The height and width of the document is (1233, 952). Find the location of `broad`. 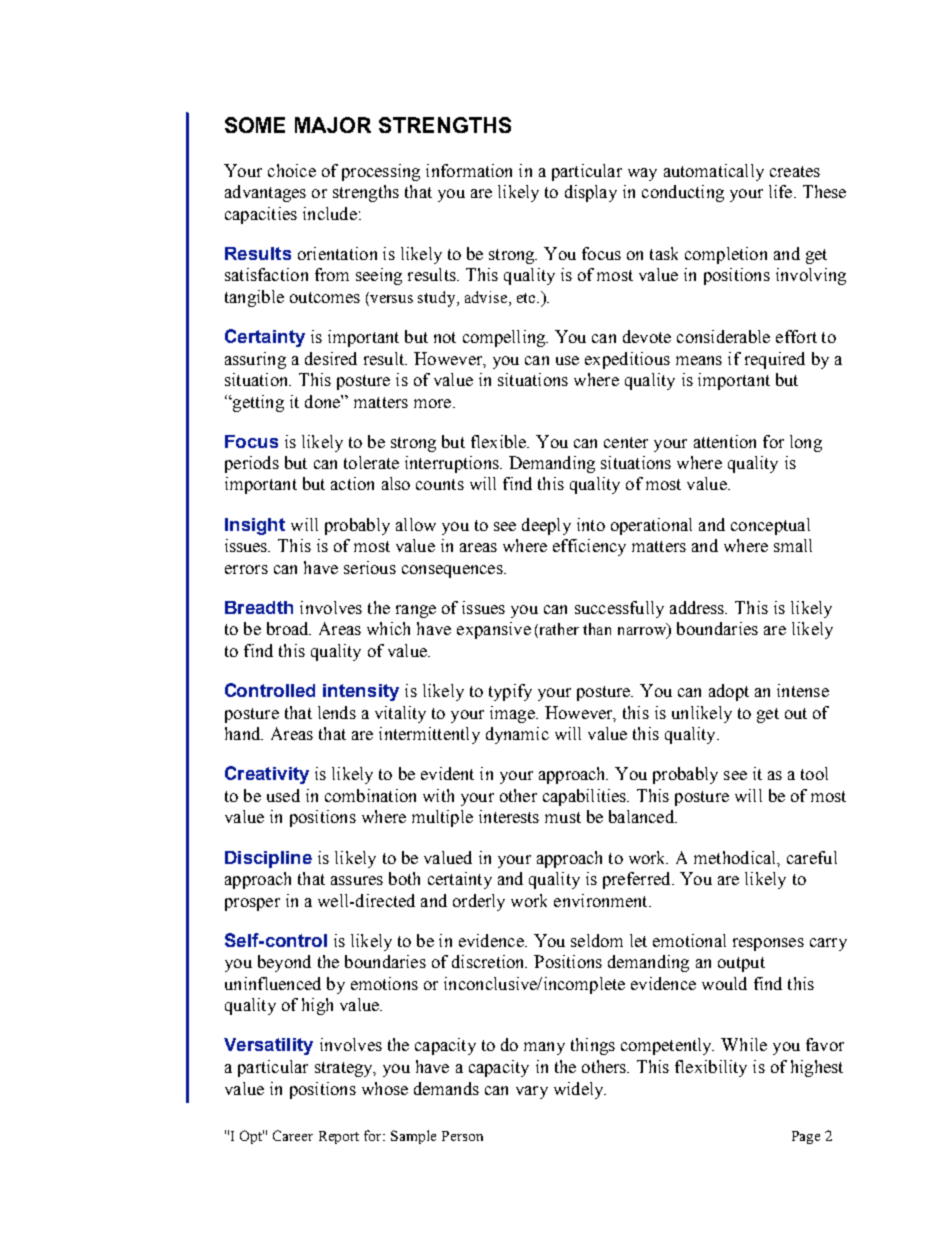

broad is located at coordinates (289, 628).
